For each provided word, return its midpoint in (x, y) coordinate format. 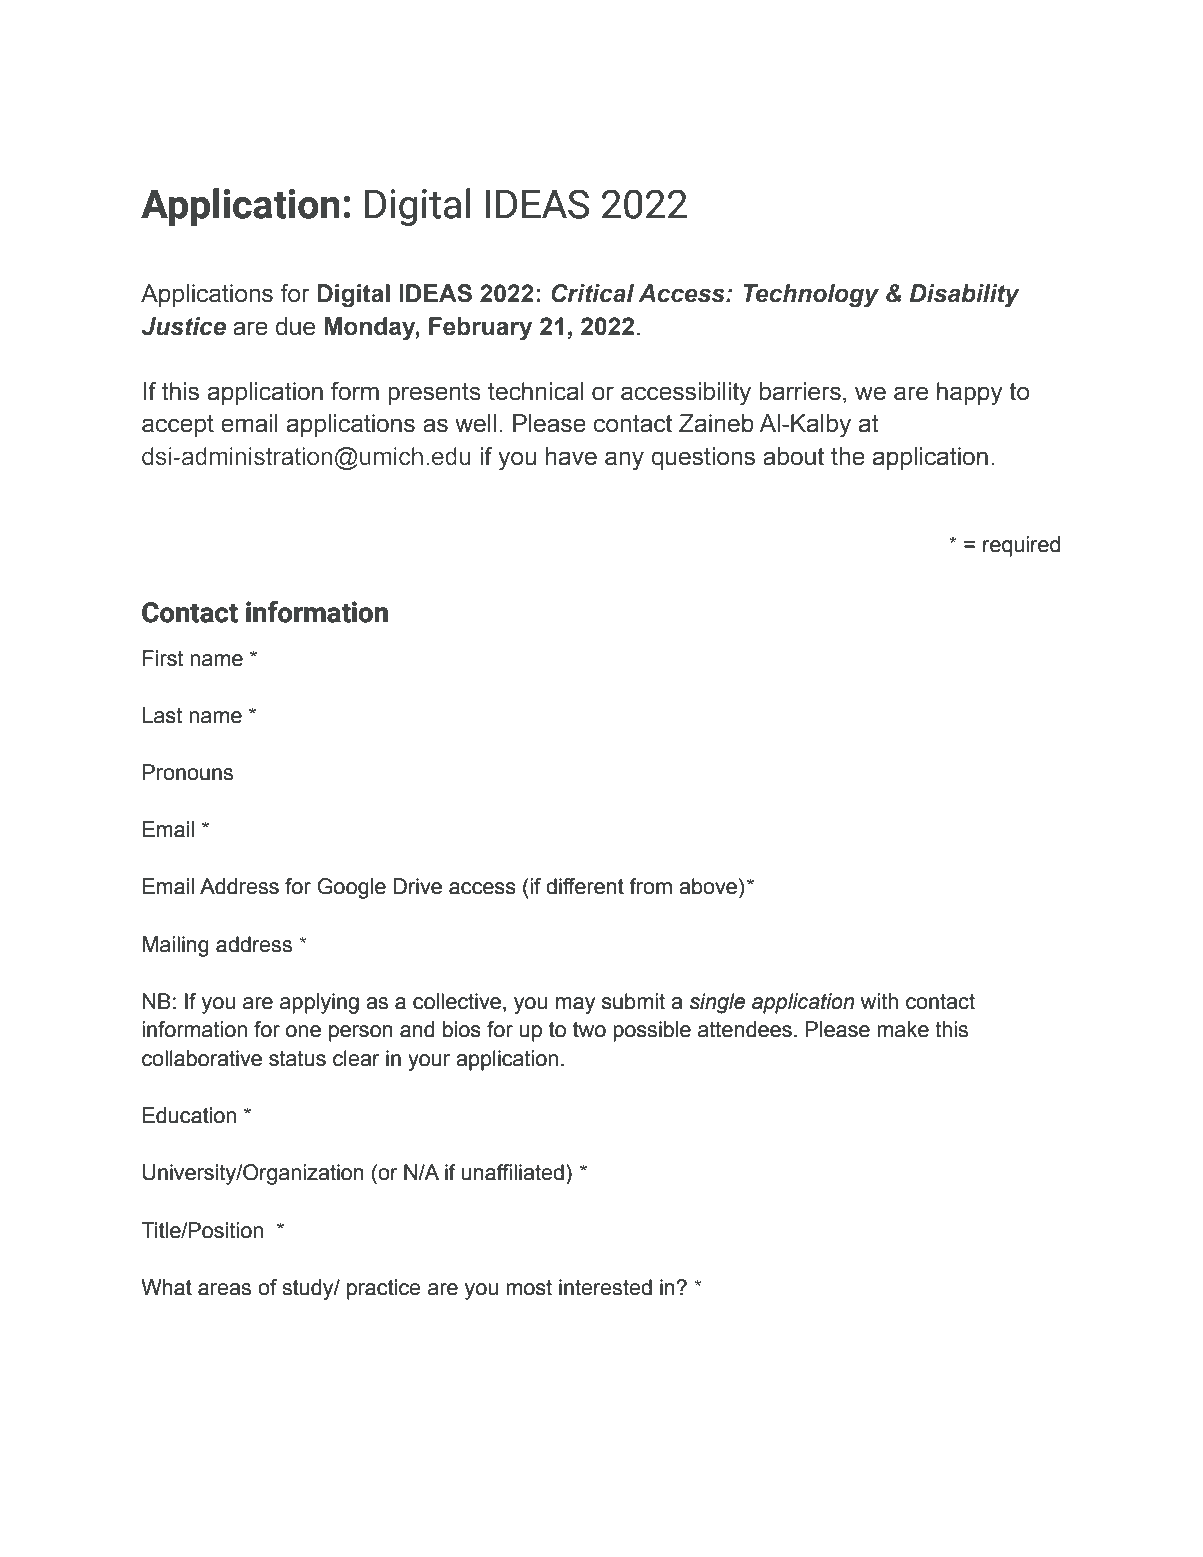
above (709, 886)
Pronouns (188, 772)
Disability (964, 296)
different (585, 886)
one (303, 1031)
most (529, 1288)
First (163, 658)
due (295, 326)
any (624, 461)
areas (224, 1289)
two (589, 1030)
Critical (592, 293)
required (1021, 546)
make (903, 1029)
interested (605, 1287)
